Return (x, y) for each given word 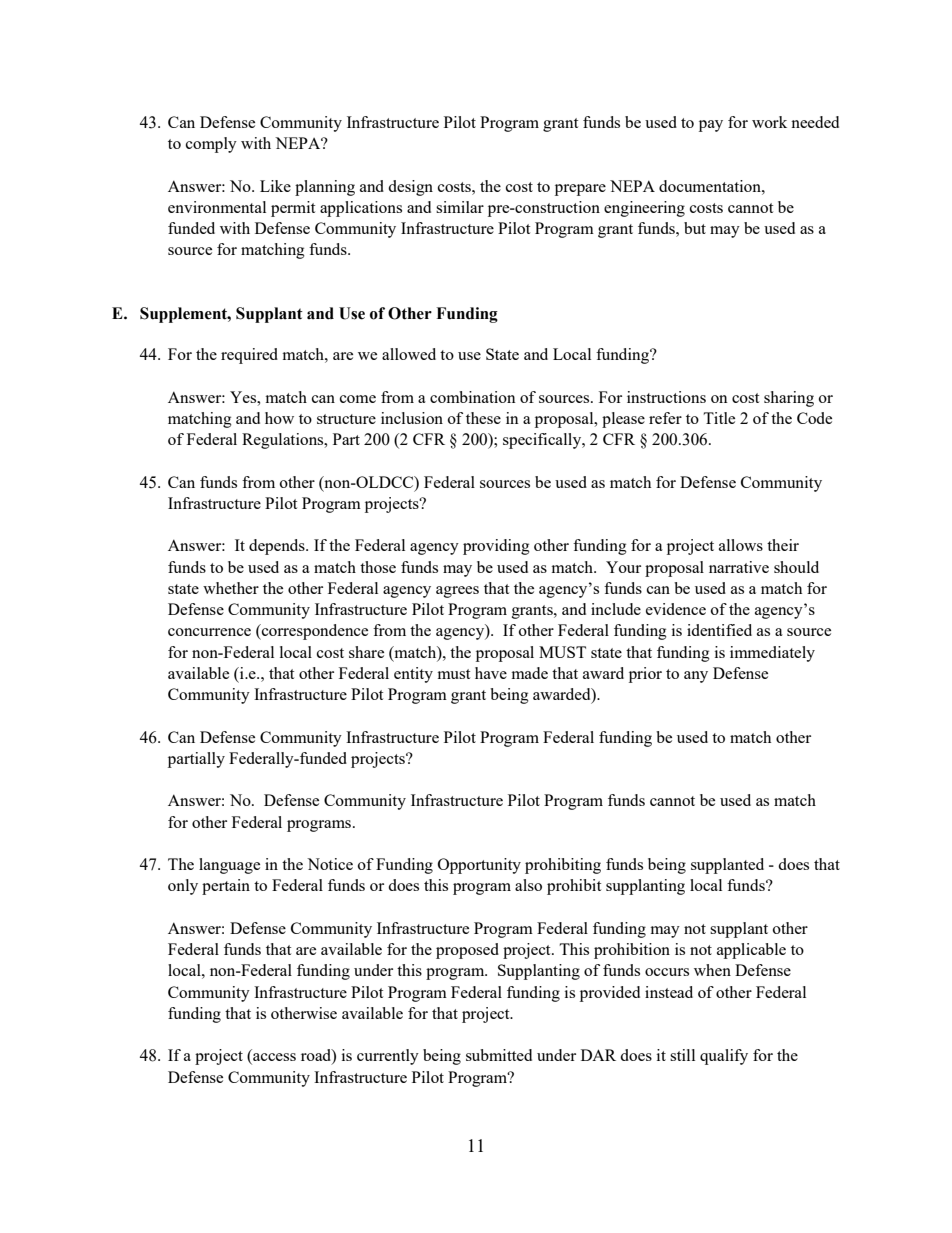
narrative (739, 567)
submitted (499, 1055)
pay (711, 126)
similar (460, 207)
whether (231, 588)
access (273, 1058)
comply (211, 145)
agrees (457, 592)
